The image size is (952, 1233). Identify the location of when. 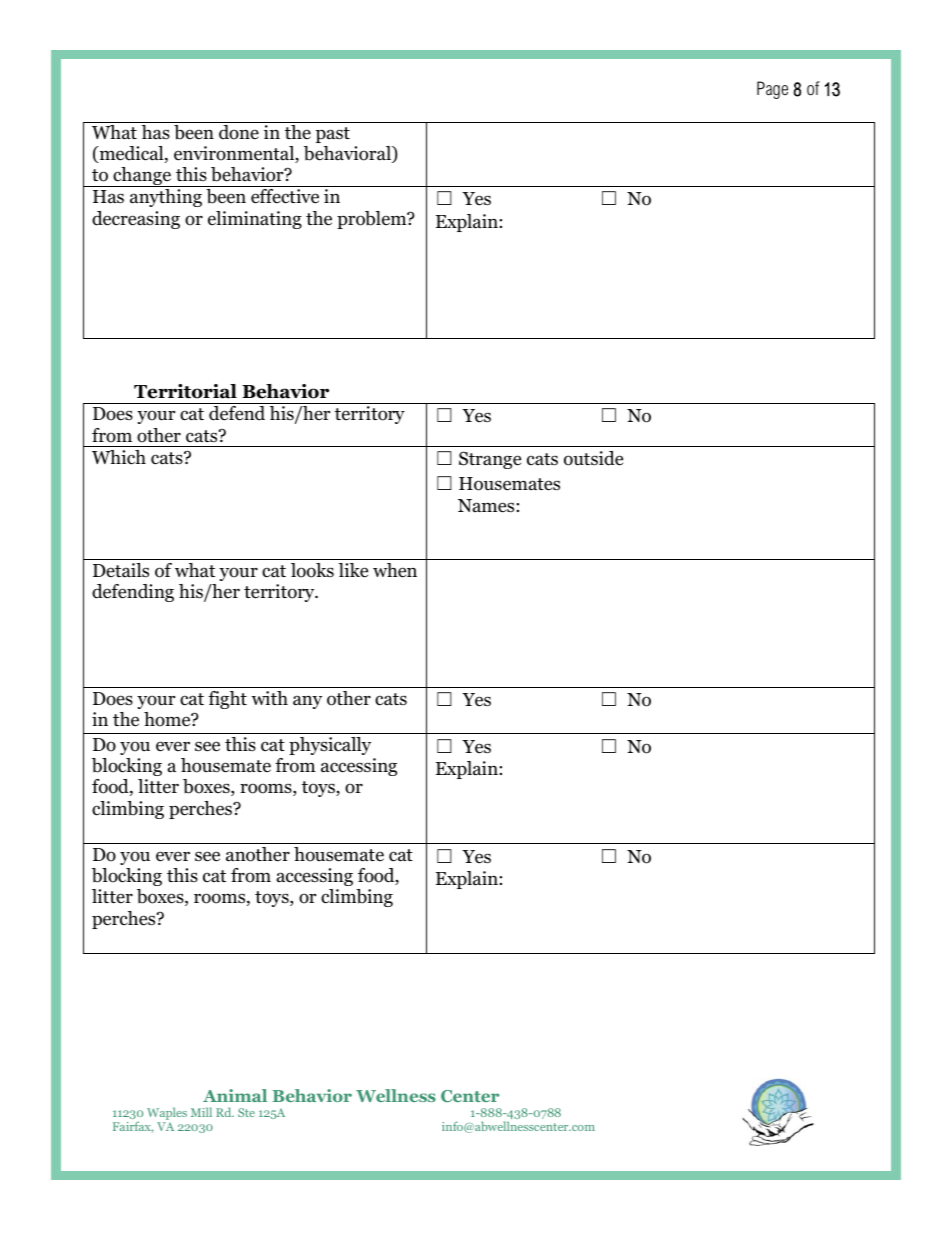
(395, 570).
